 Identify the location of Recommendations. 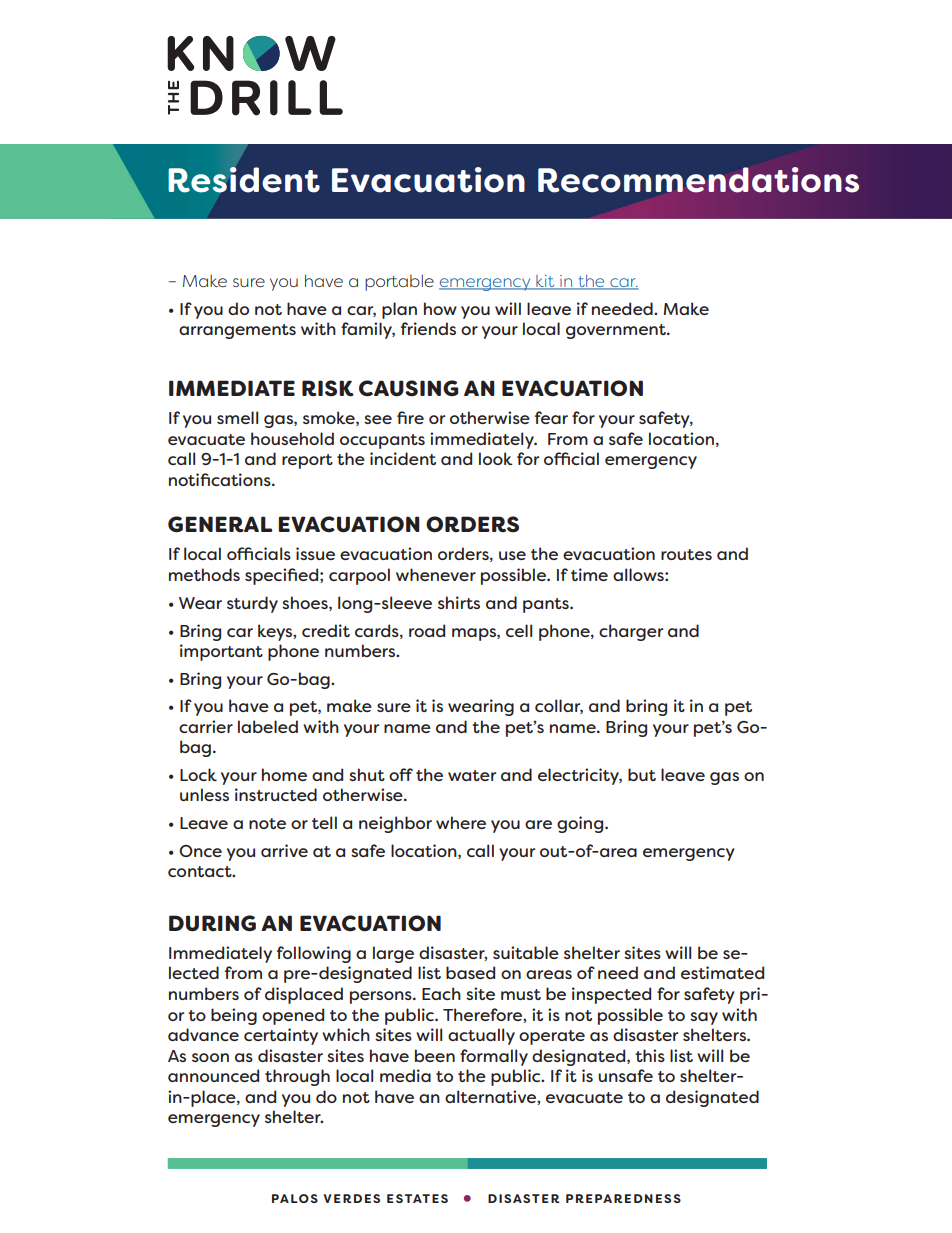
(698, 180).
